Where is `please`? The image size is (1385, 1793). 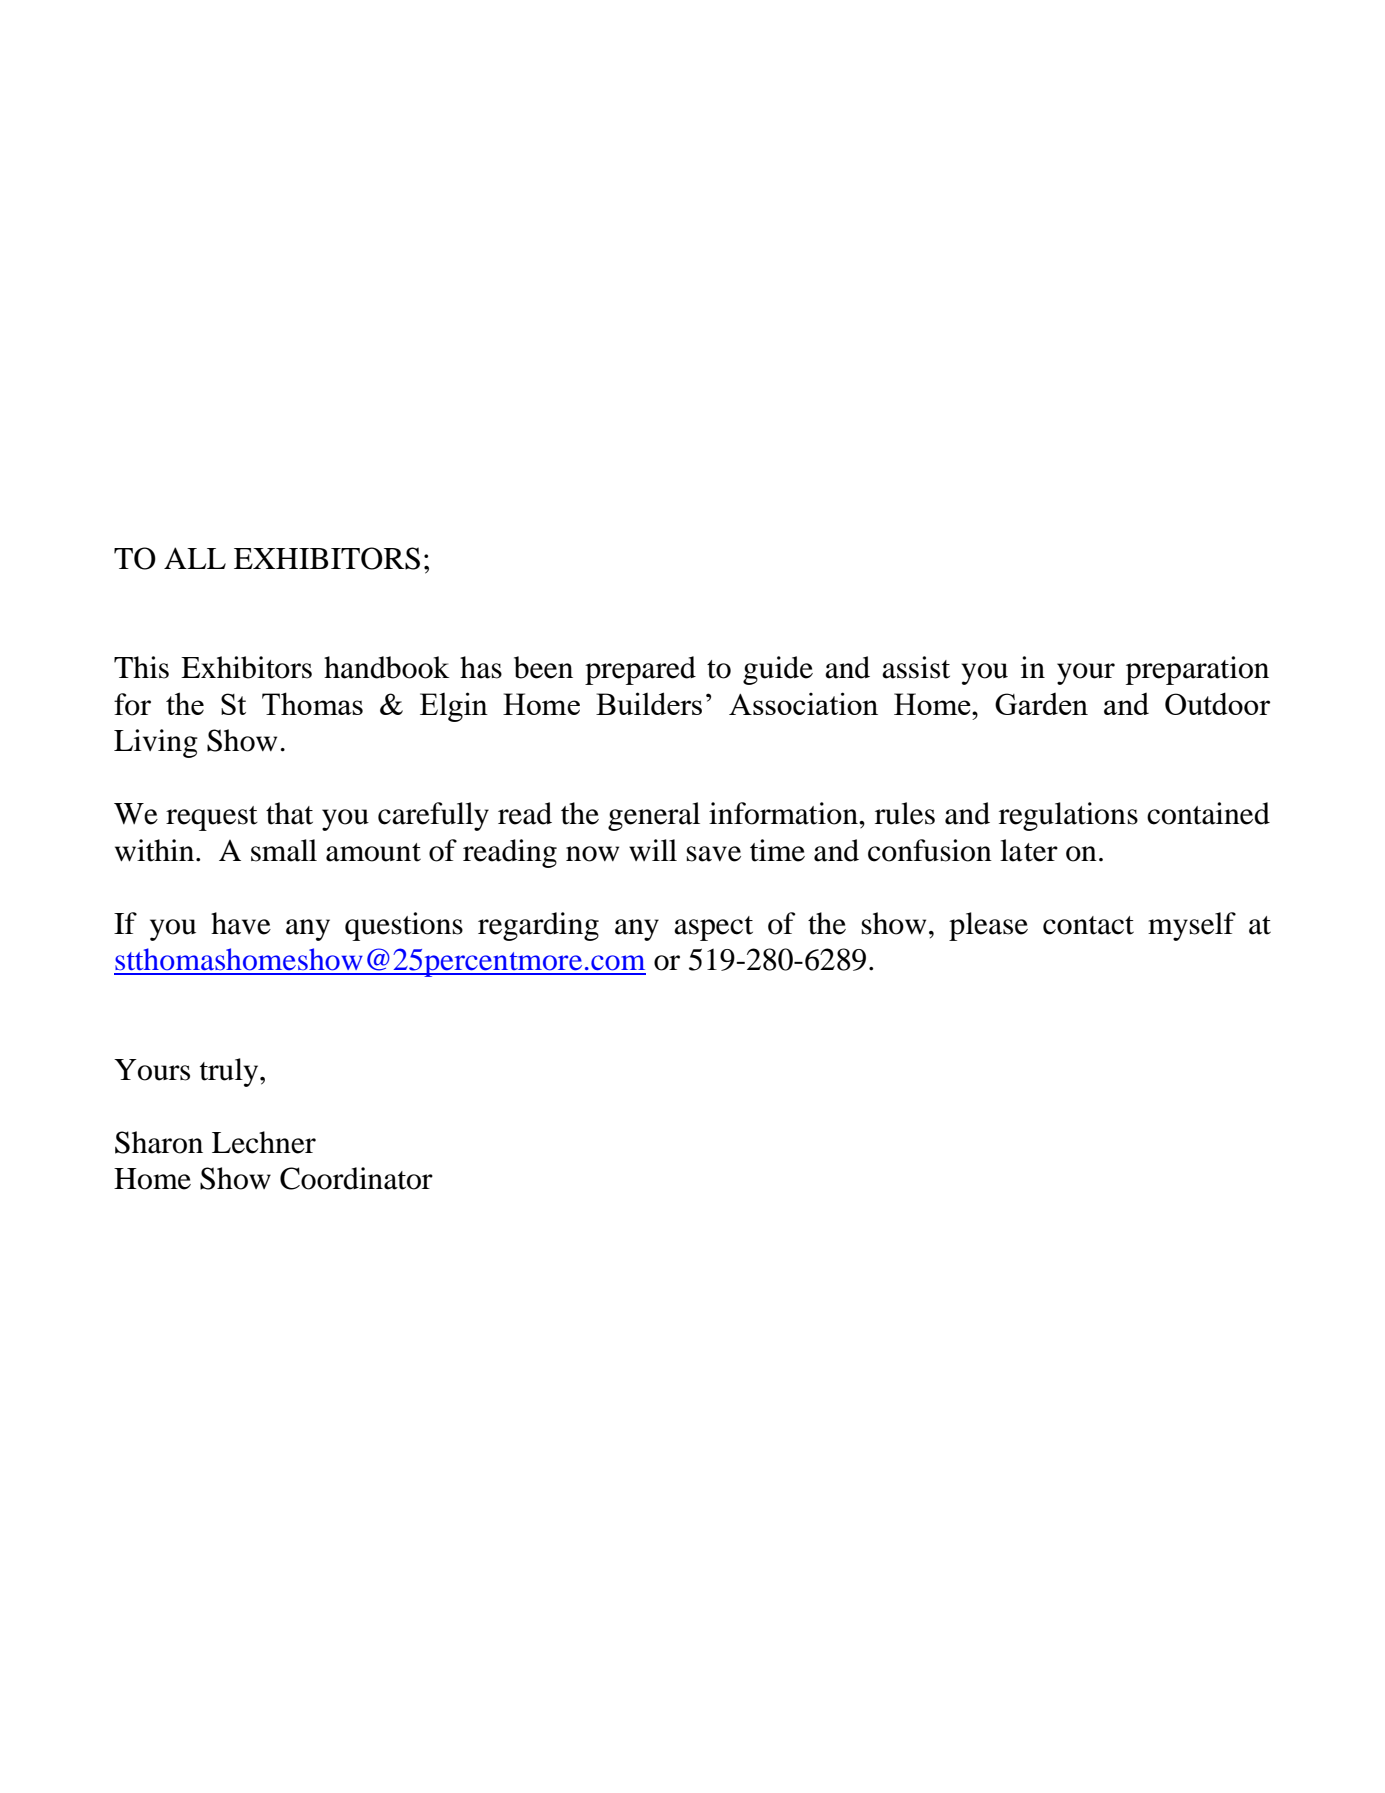
please is located at coordinates (988, 926).
